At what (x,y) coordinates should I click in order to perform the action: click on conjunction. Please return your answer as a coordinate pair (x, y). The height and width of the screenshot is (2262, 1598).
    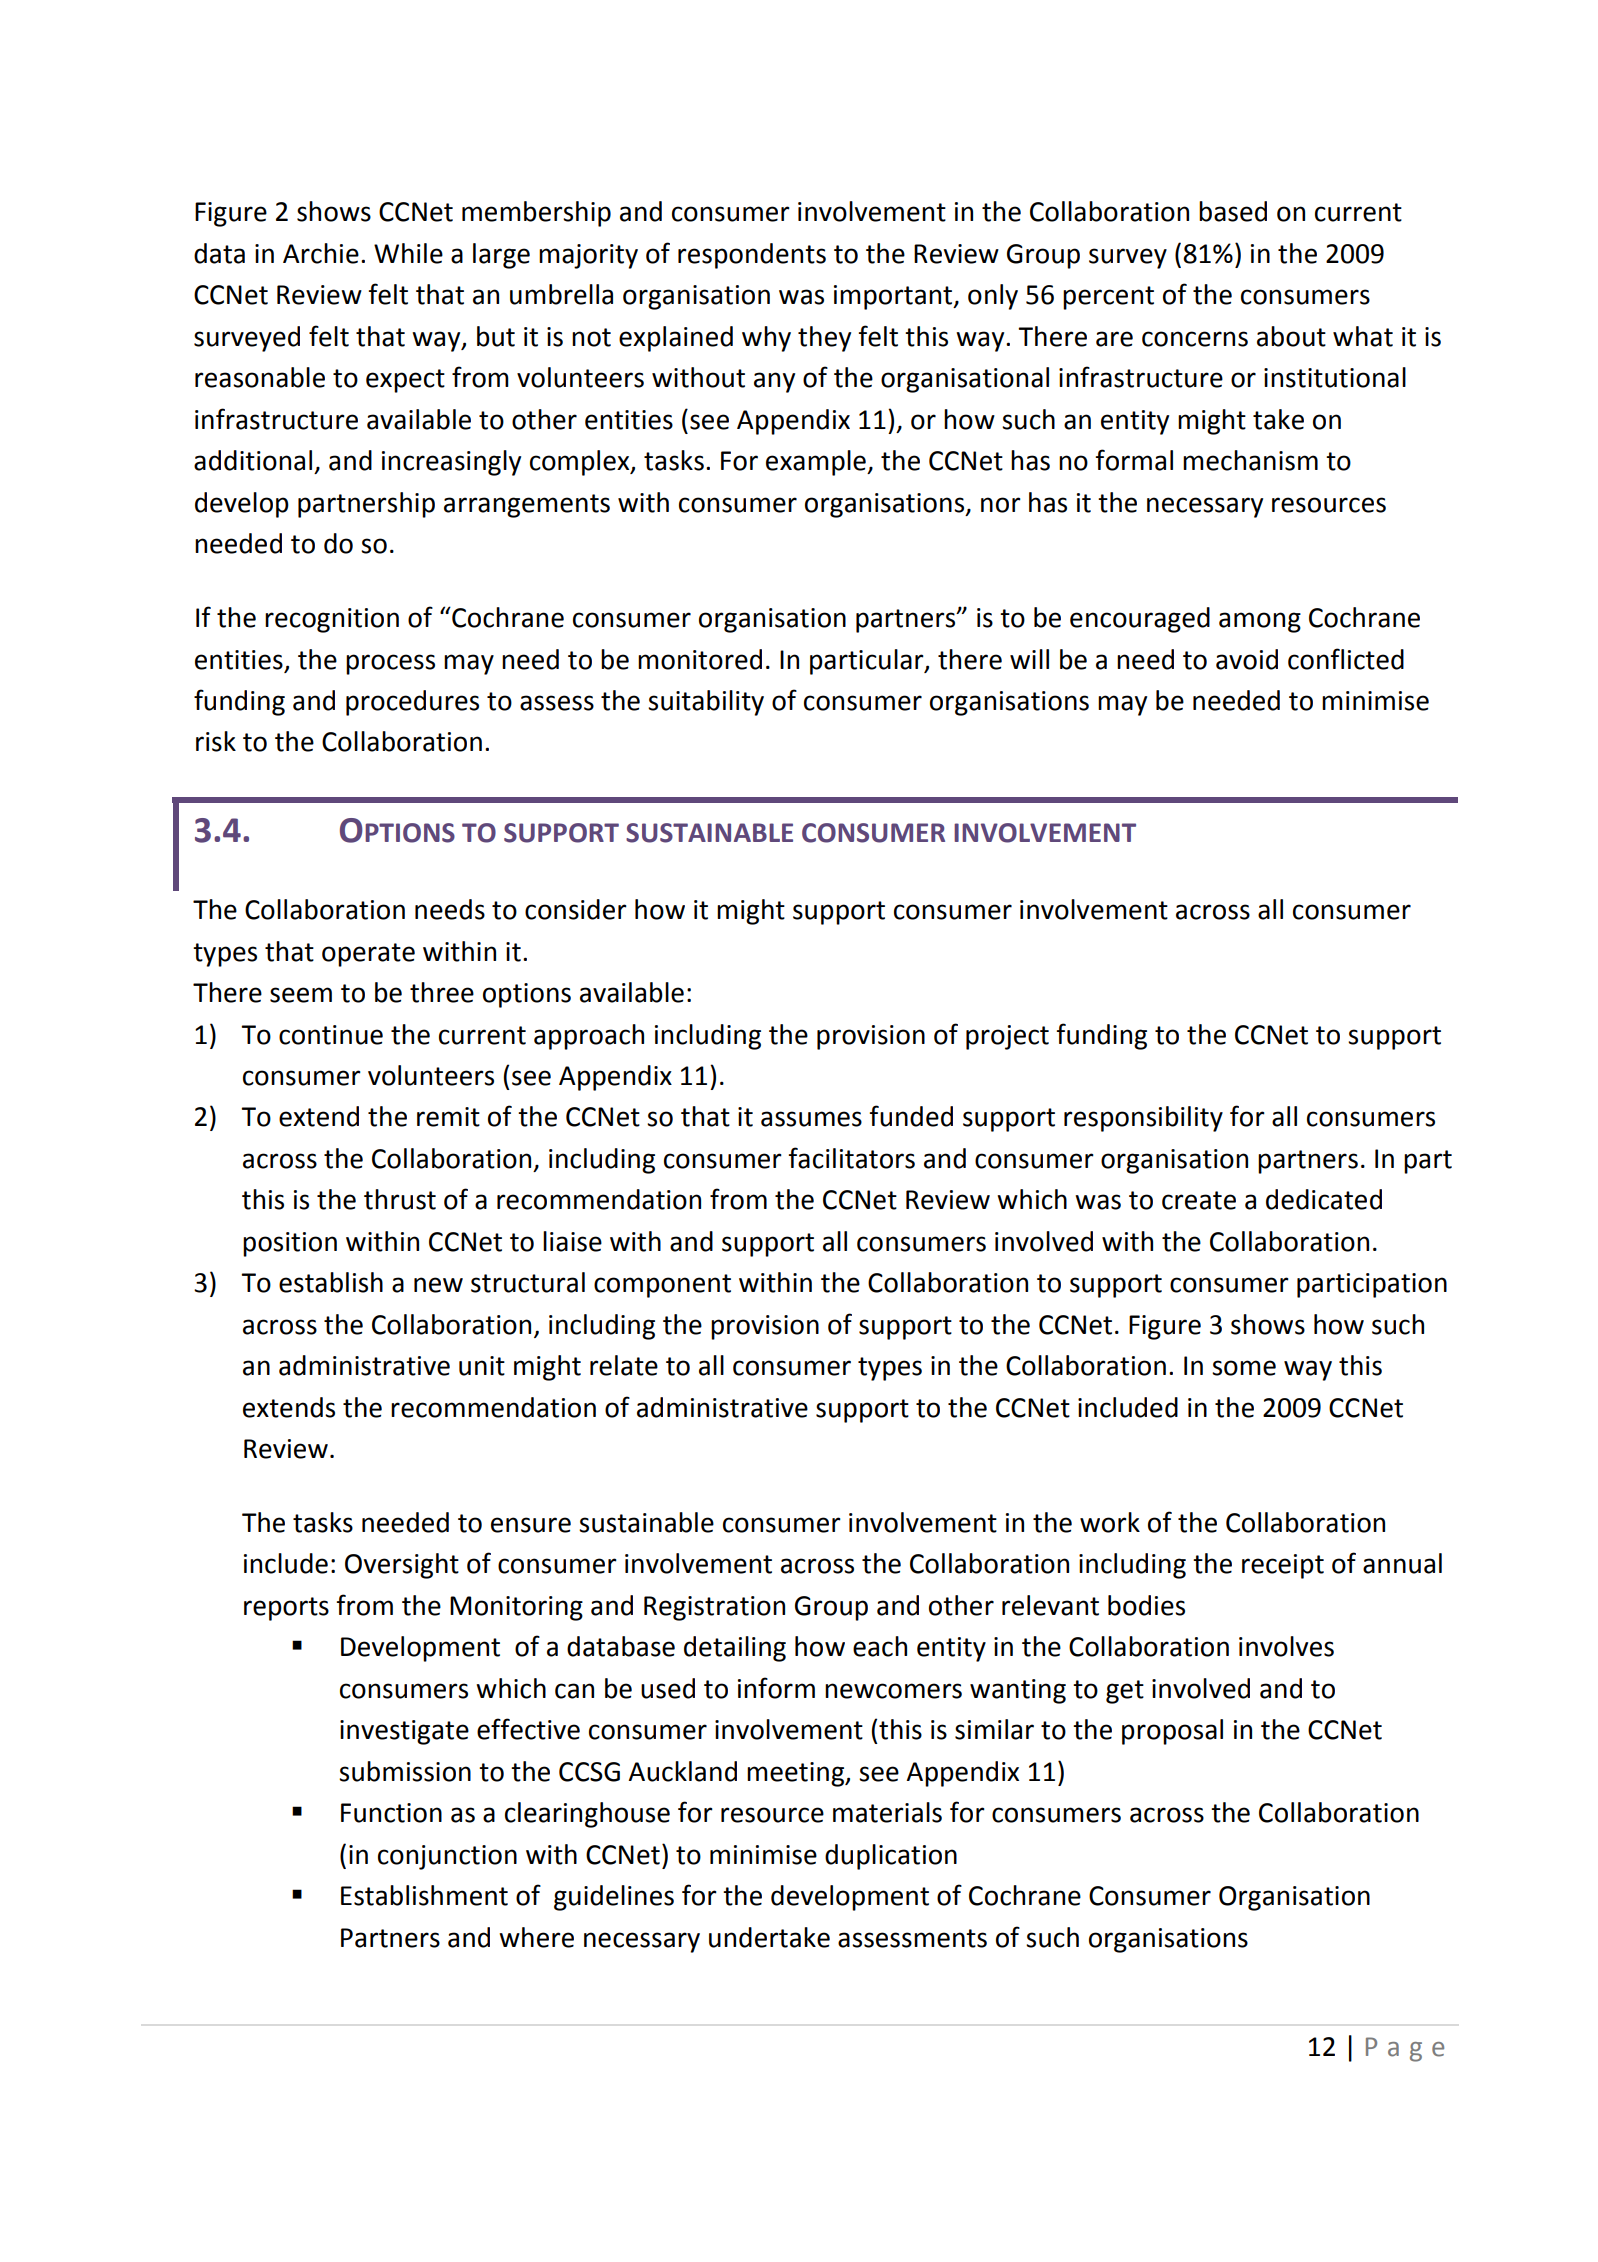
    Looking at the image, I should click on (447, 1857).
